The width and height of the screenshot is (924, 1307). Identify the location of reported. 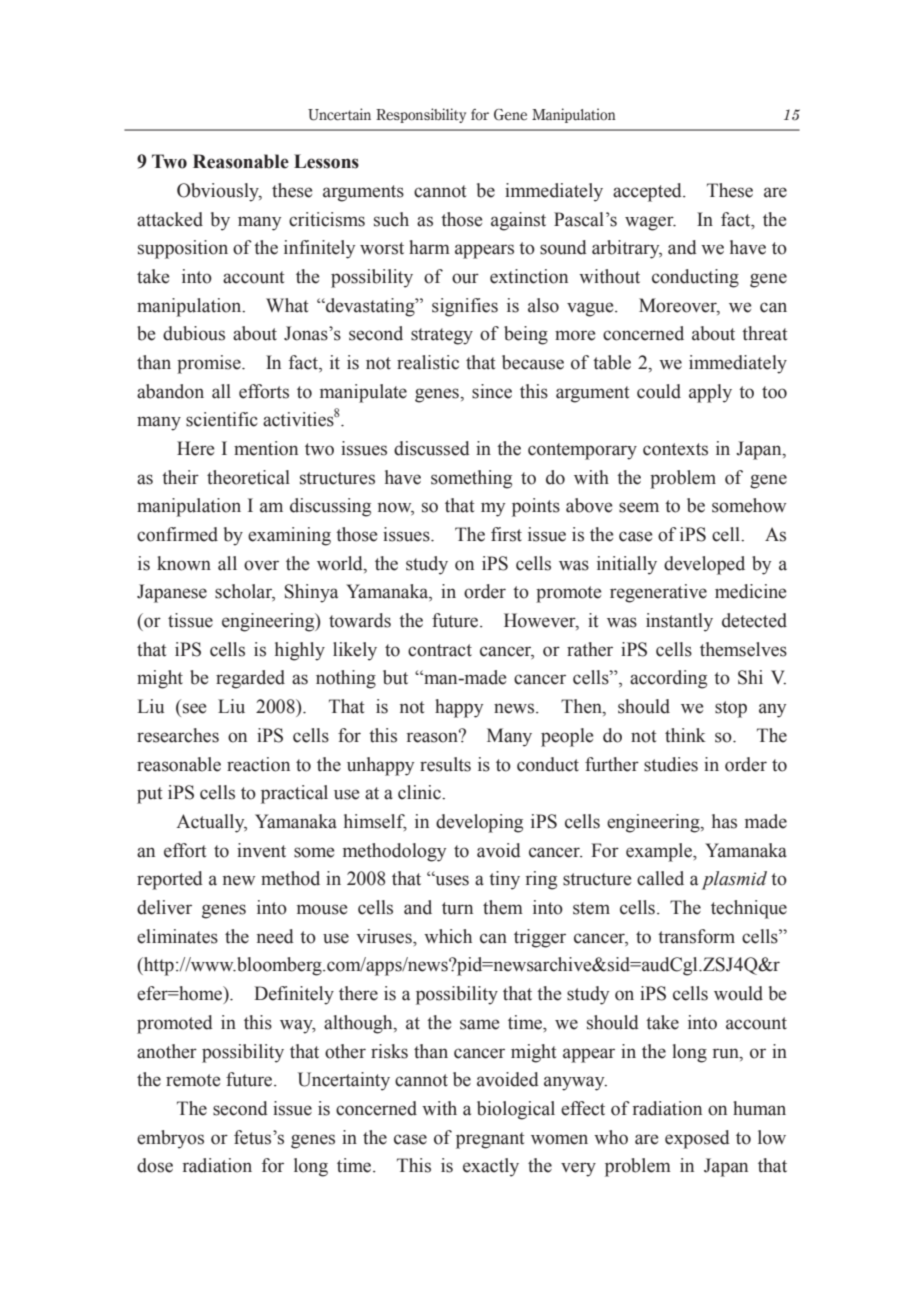
(170, 880).
